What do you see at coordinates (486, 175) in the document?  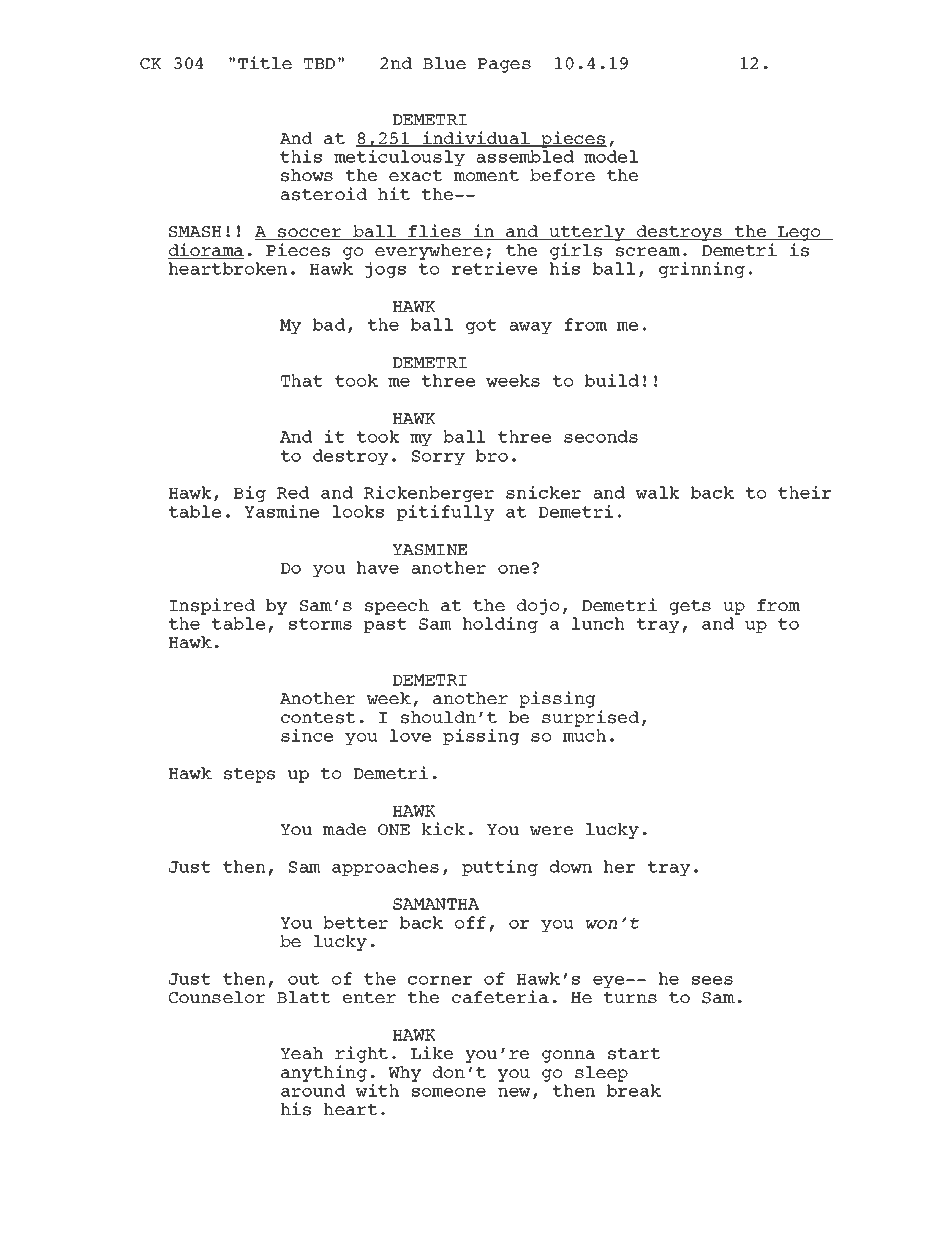 I see `moment` at bounding box center [486, 175].
